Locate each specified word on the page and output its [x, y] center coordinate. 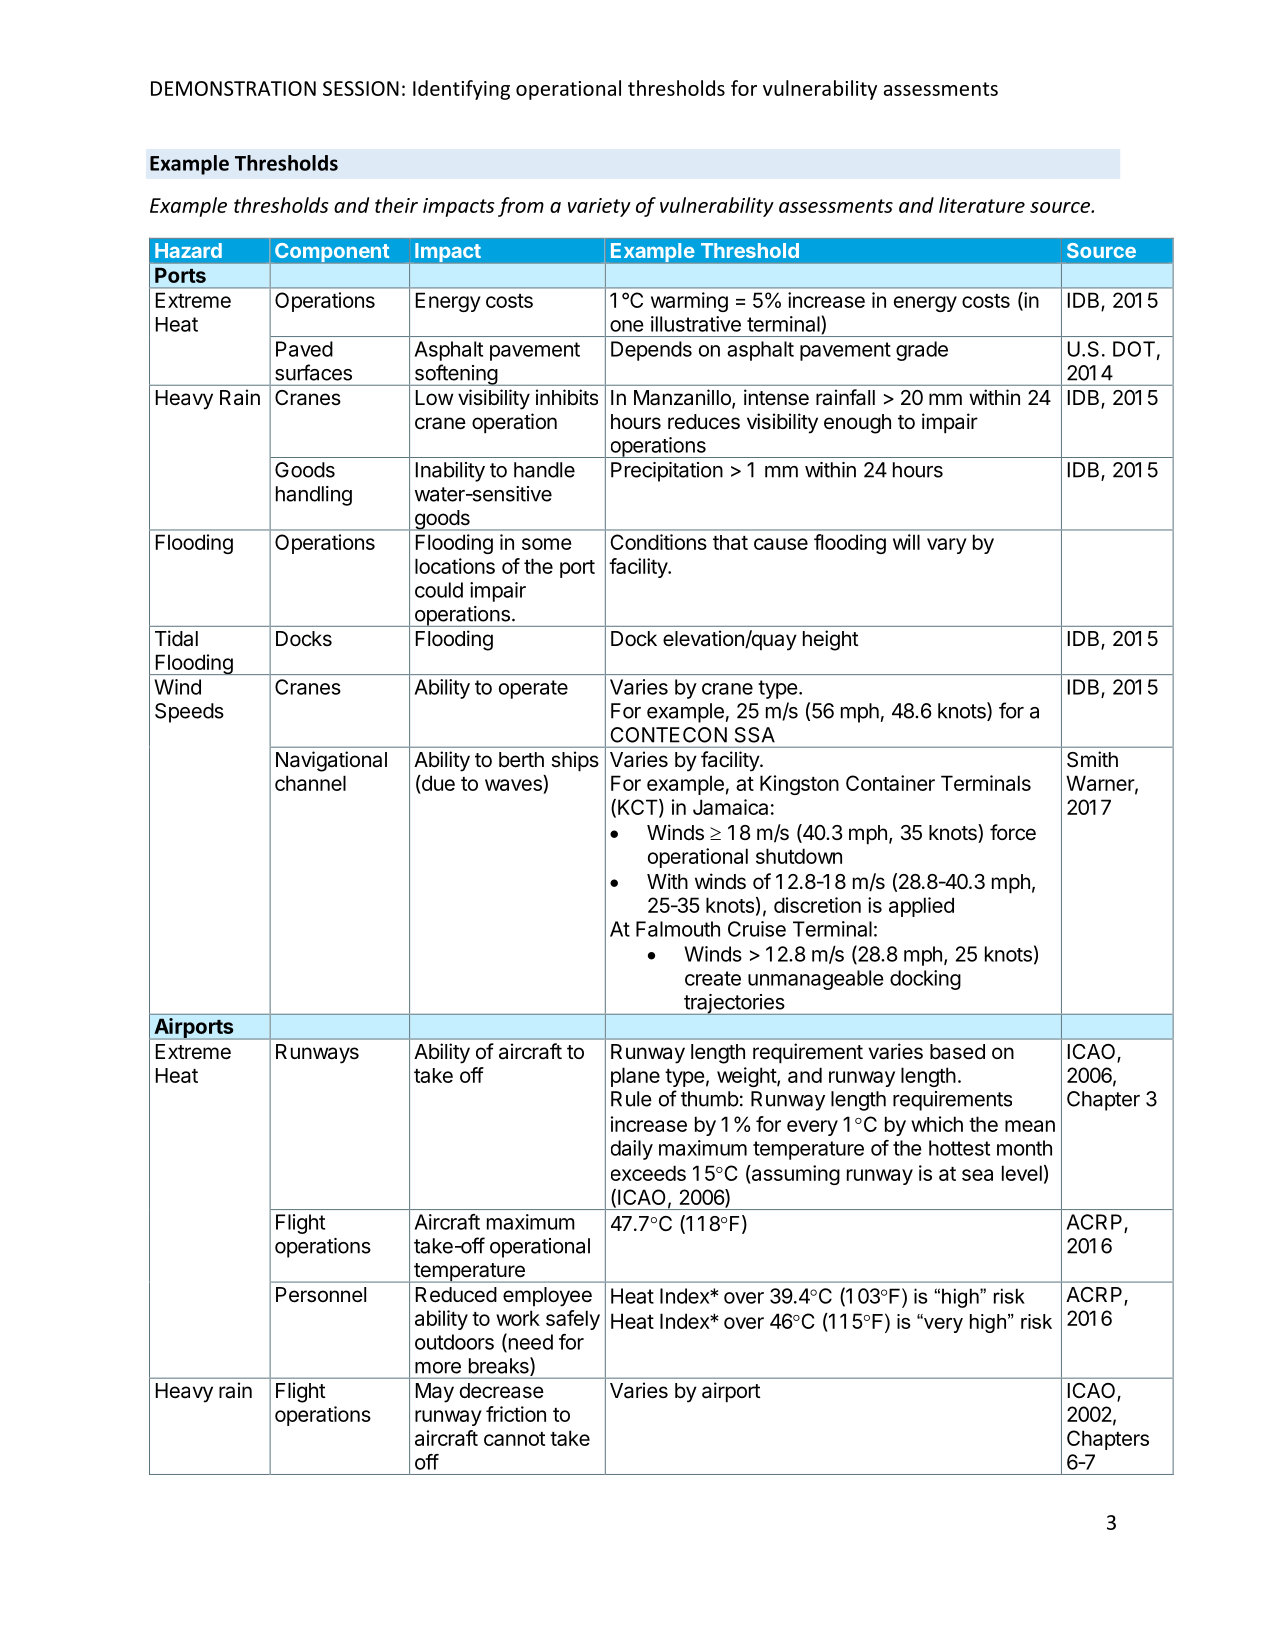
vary [947, 546]
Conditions [658, 542]
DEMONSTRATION [233, 88]
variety [599, 207]
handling [314, 496]
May [435, 1393]
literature [982, 205]
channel [310, 783]
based [957, 1052]
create [713, 978]
